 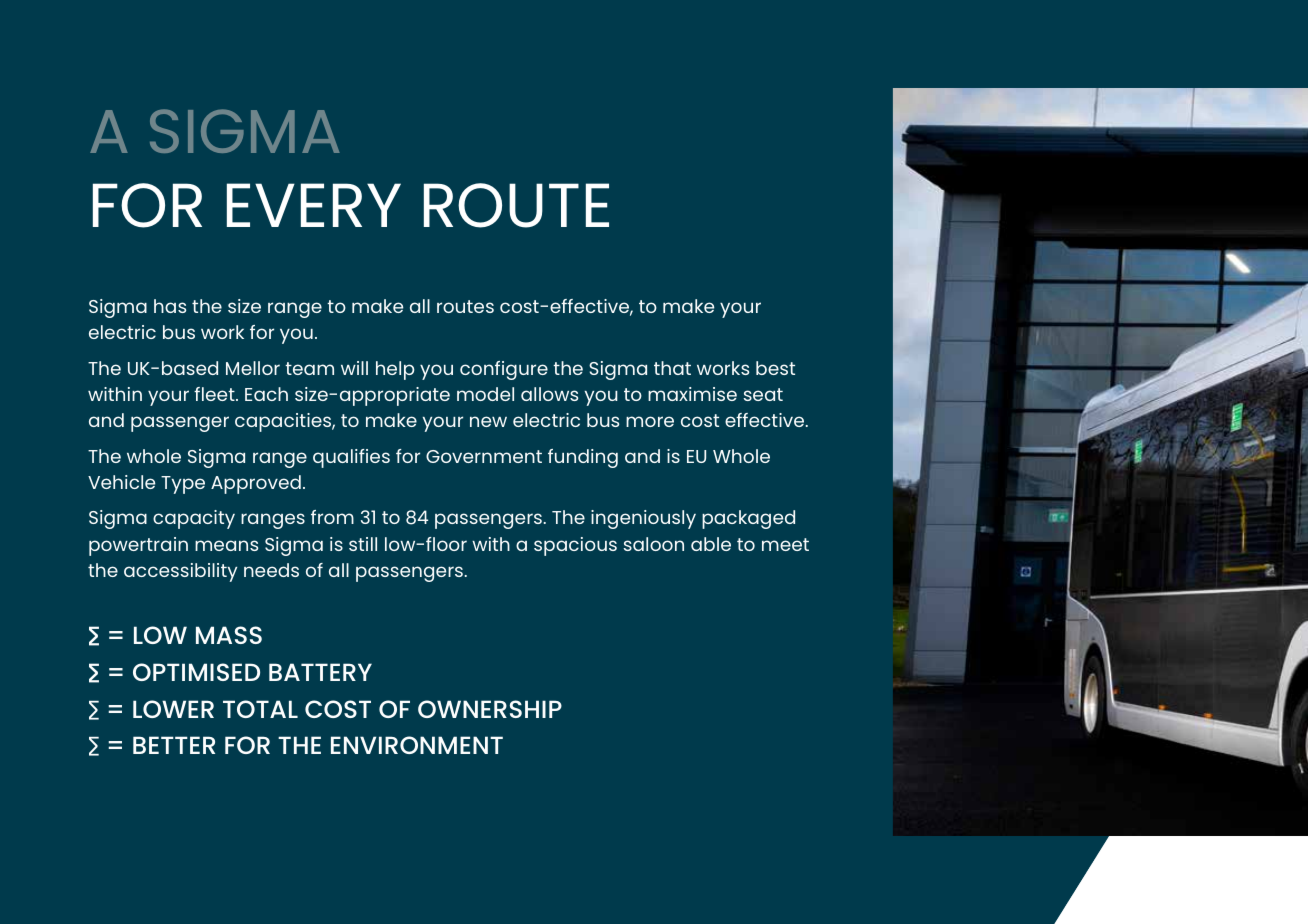 I want to click on packaged, so click(x=748, y=519).
